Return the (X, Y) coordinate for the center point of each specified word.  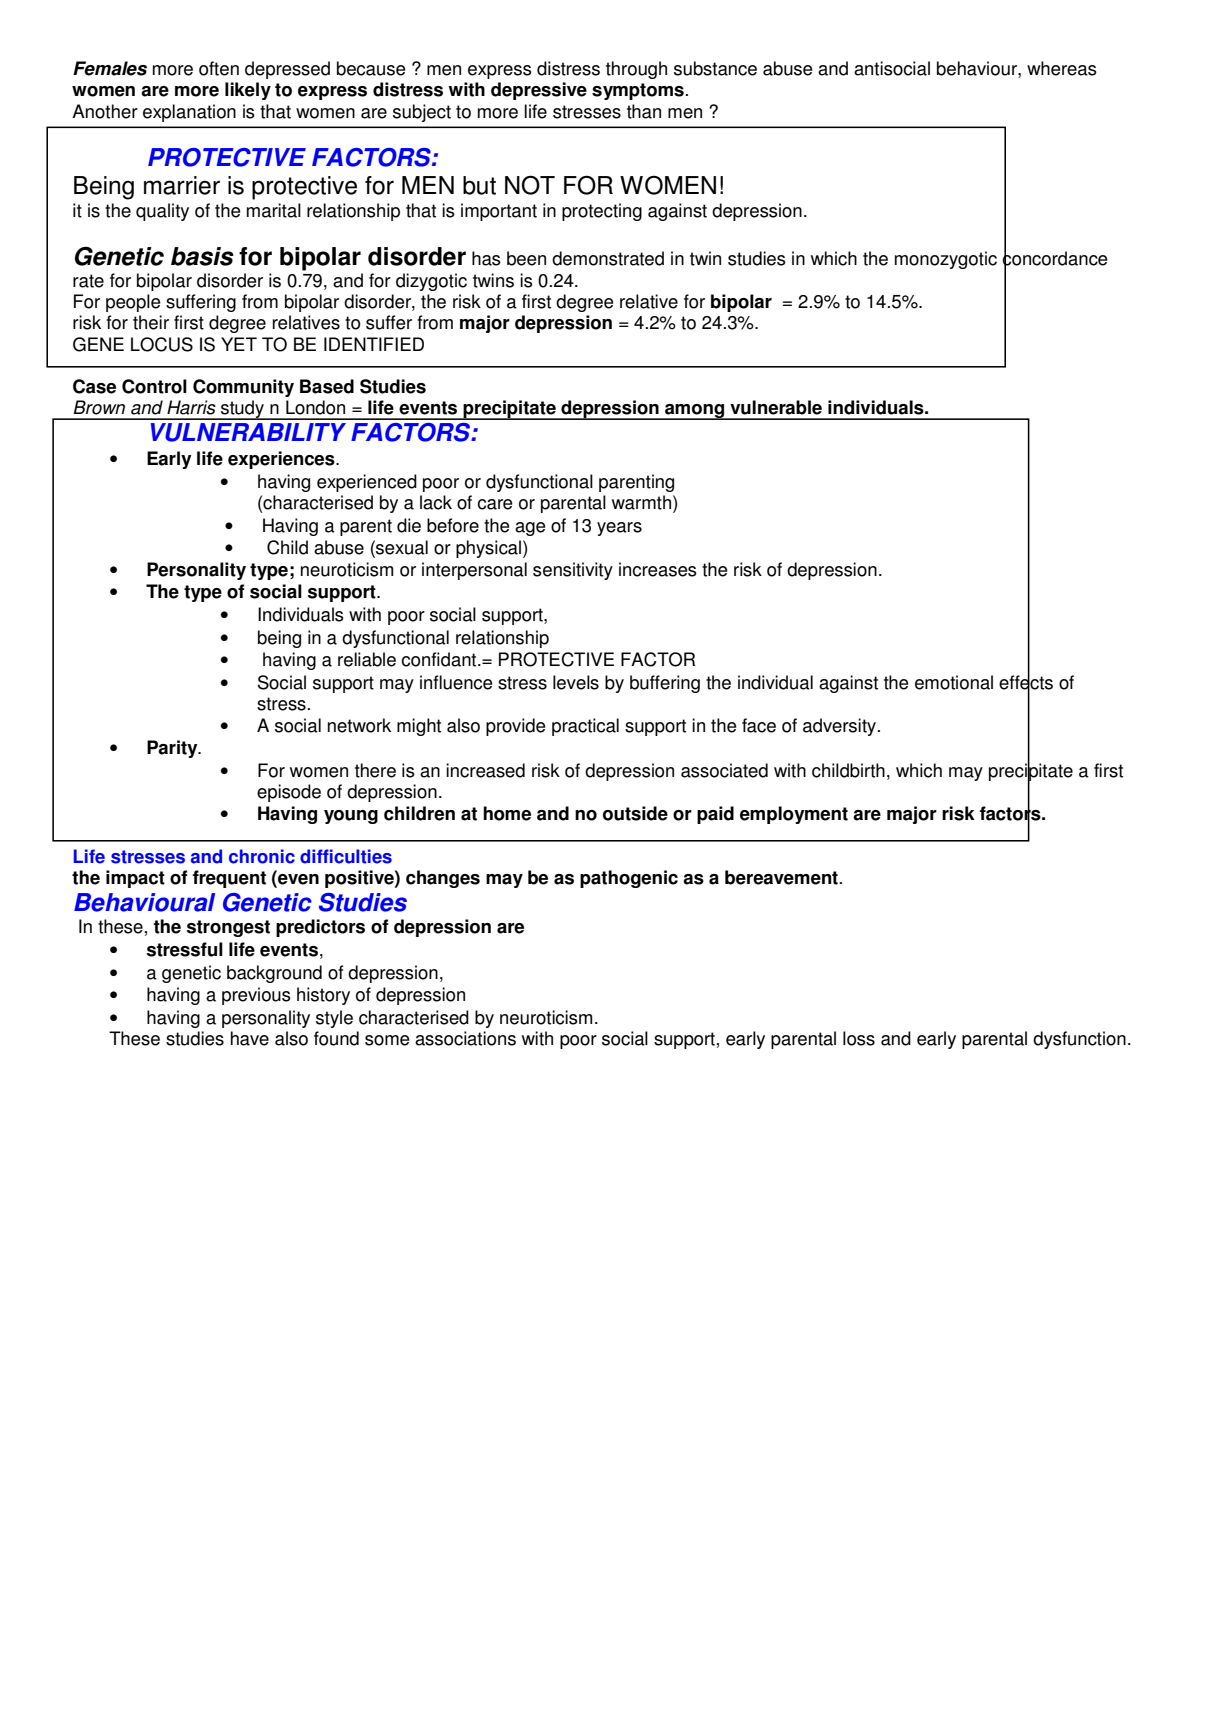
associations (465, 1038)
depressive (539, 91)
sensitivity (573, 571)
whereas (1062, 68)
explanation (189, 113)
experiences (282, 460)
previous (256, 996)
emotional (954, 682)
